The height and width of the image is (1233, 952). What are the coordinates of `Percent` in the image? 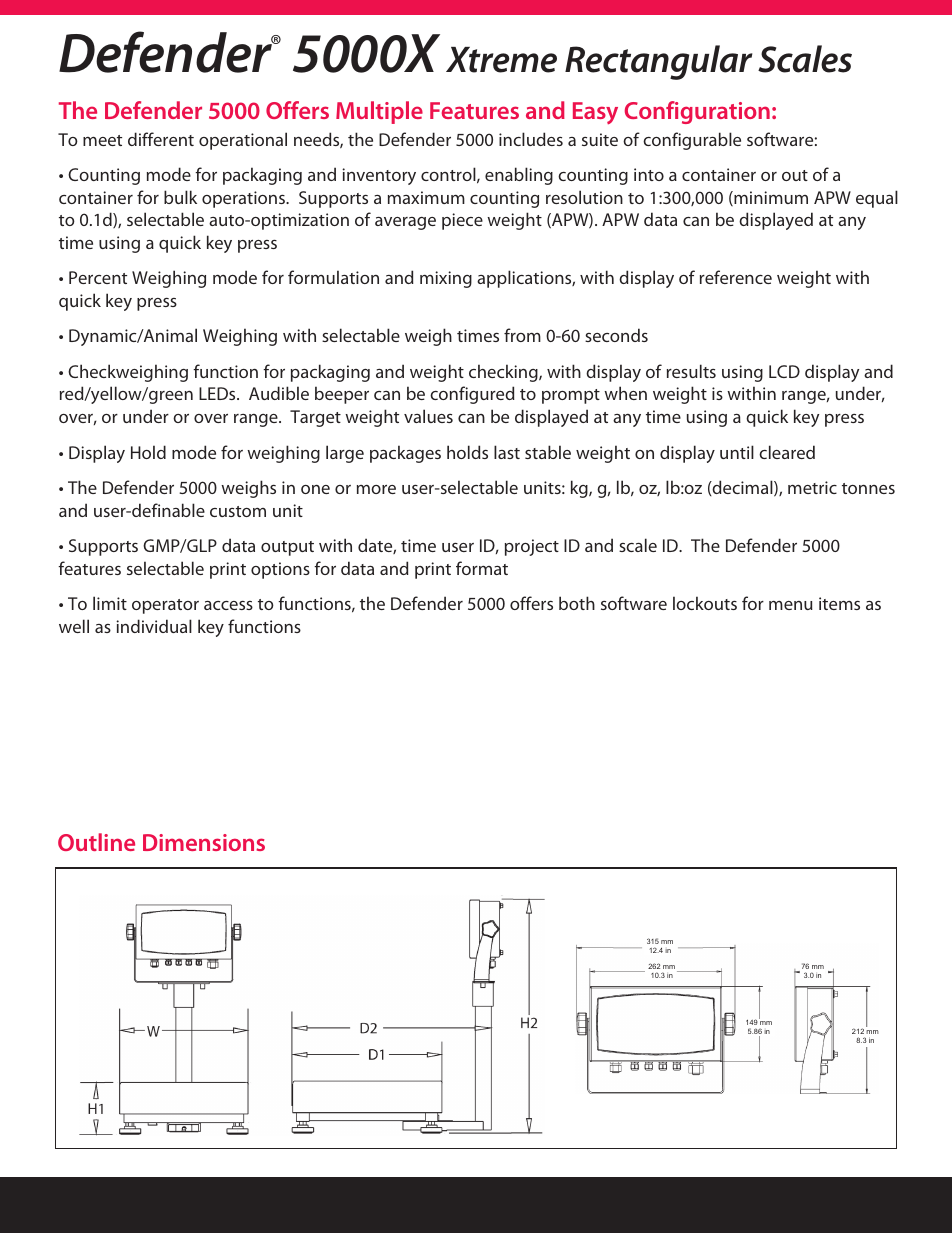 It's located at (98, 277).
